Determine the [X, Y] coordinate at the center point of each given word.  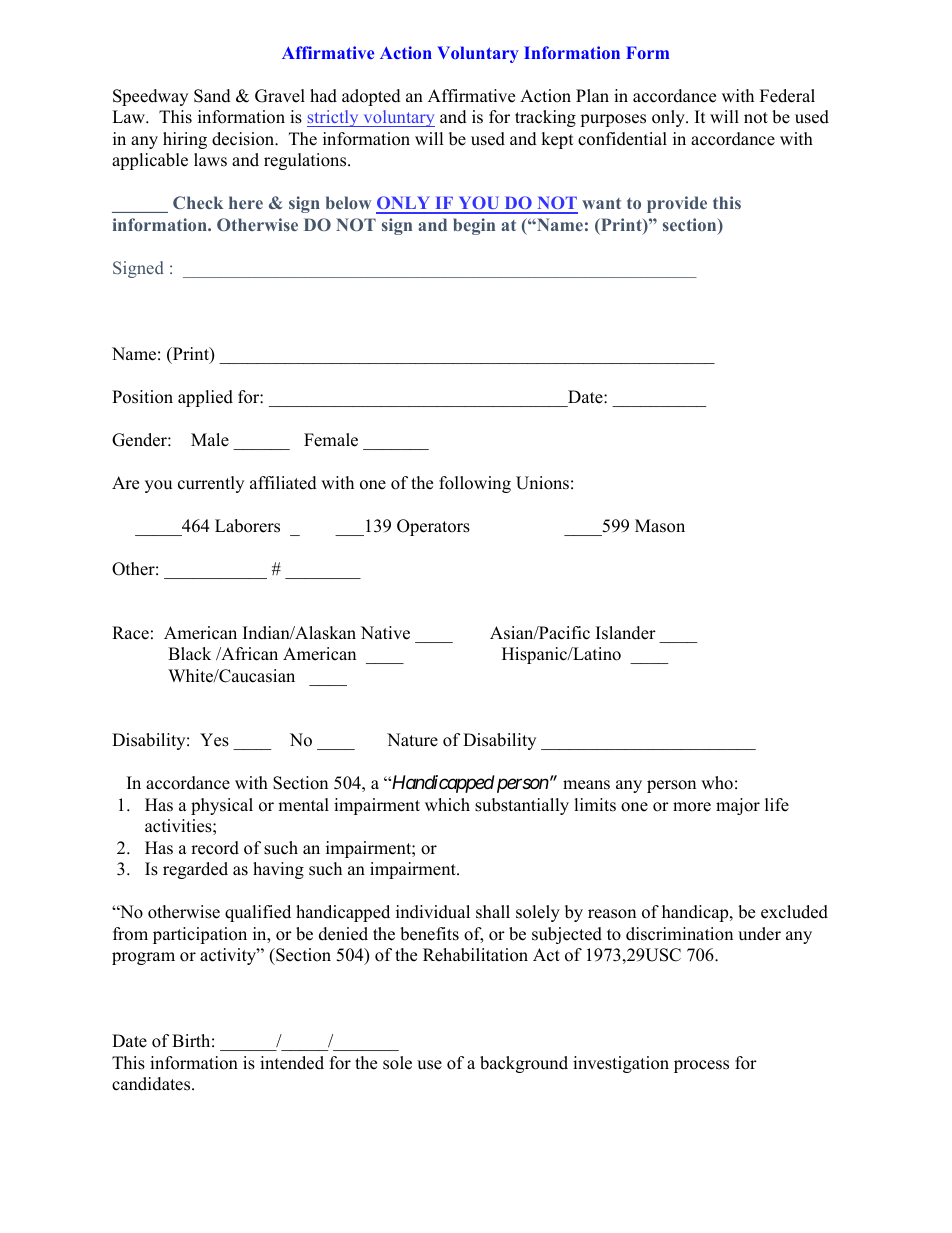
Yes [214, 740]
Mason [660, 526]
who [717, 783]
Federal [787, 96]
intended [292, 1063]
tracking [545, 118]
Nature [412, 740]
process [701, 1066]
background [524, 1064]
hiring [185, 140]
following [475, 484]
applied [205, 398]
